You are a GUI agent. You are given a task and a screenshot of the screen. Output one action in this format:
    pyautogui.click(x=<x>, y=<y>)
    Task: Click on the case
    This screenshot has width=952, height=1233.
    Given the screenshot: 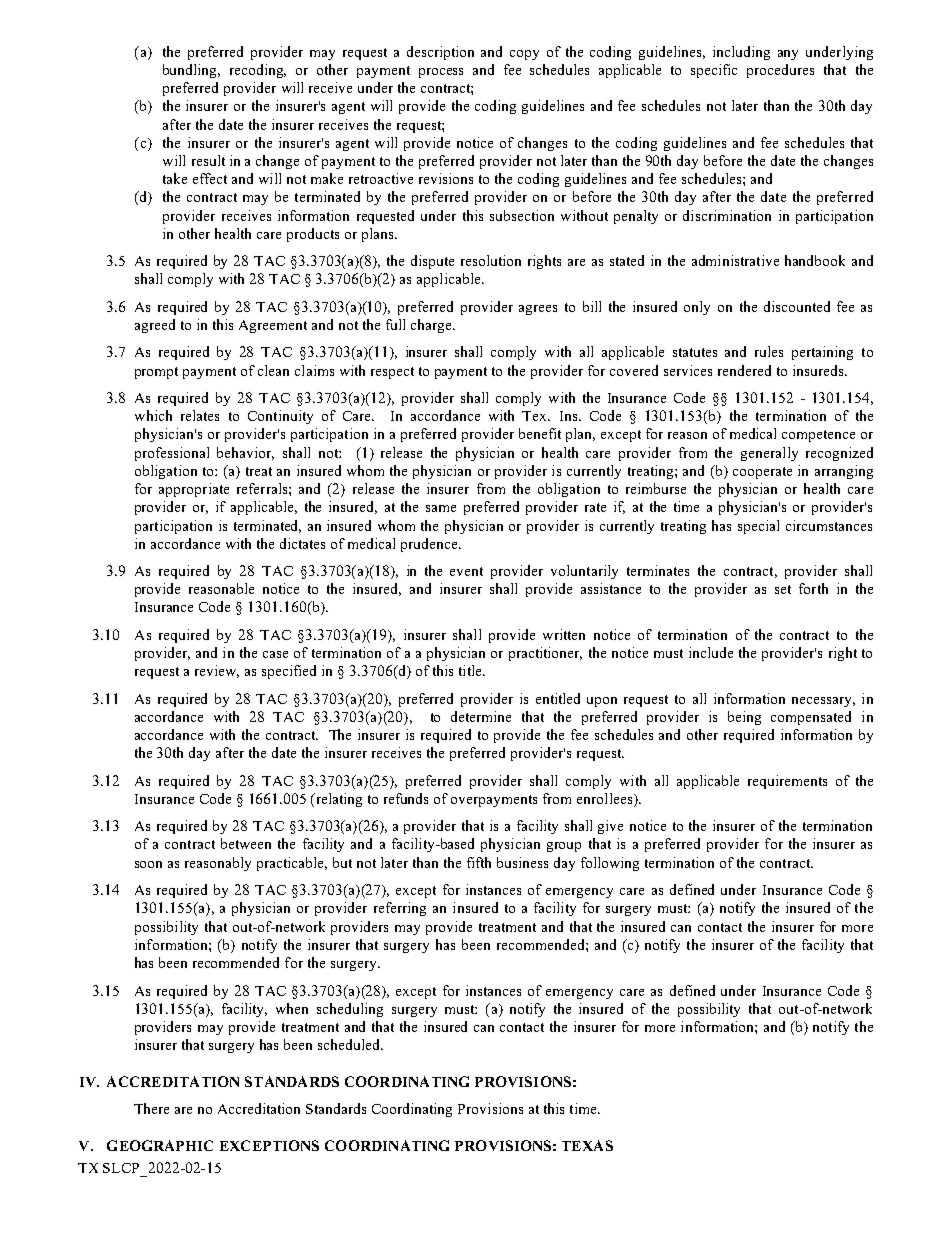 What is the action you would take?
    pyautogui.click(x=275, y=654)
